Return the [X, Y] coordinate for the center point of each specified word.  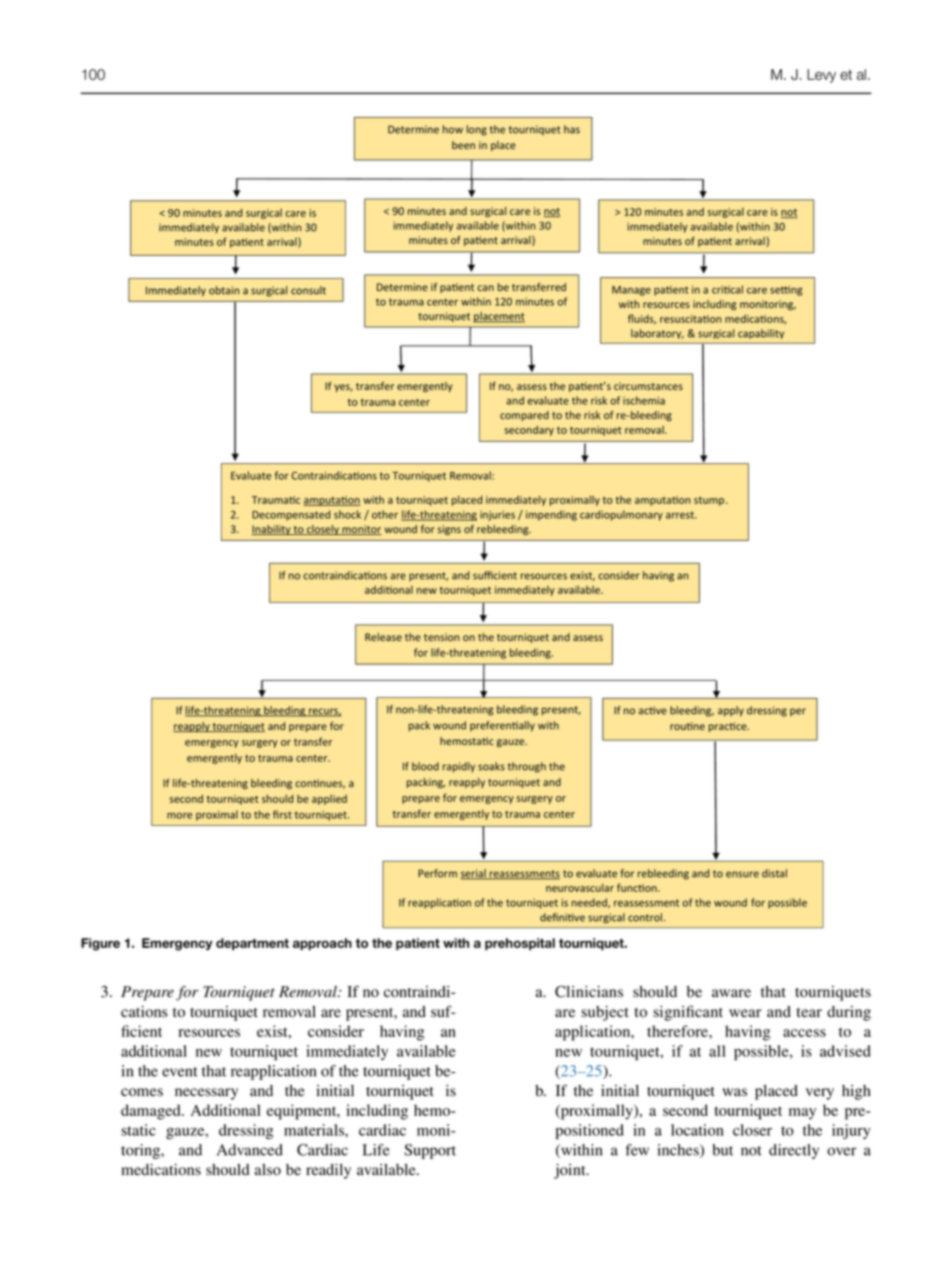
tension [441, 637]
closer [752, 1130]
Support [430, 1151]
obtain [224, 290]
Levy [821, 76]
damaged [152, 1112]
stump [710, 501]
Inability [272, 530]
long [477, 130]
